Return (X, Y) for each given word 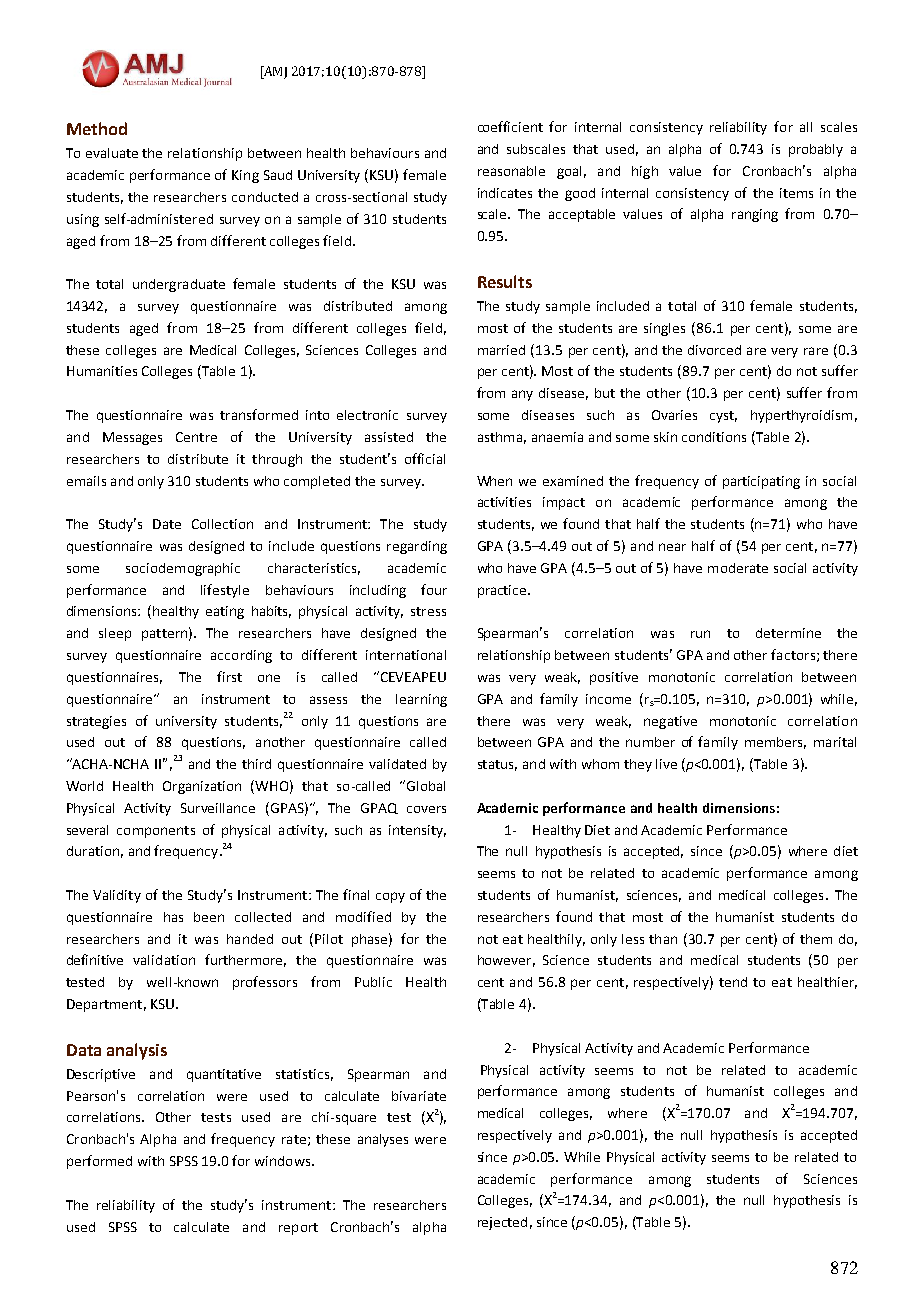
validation (164, 960)
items (796, 193)
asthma (500, 437)
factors (793, 654)
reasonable (511, 171)
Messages (132, 438)
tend (733, 982)
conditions (714, 437)
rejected (502, 1223)
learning (421, 700)
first (229, 676)
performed (99, 1162)
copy (390, 897)
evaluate (112, 153)
